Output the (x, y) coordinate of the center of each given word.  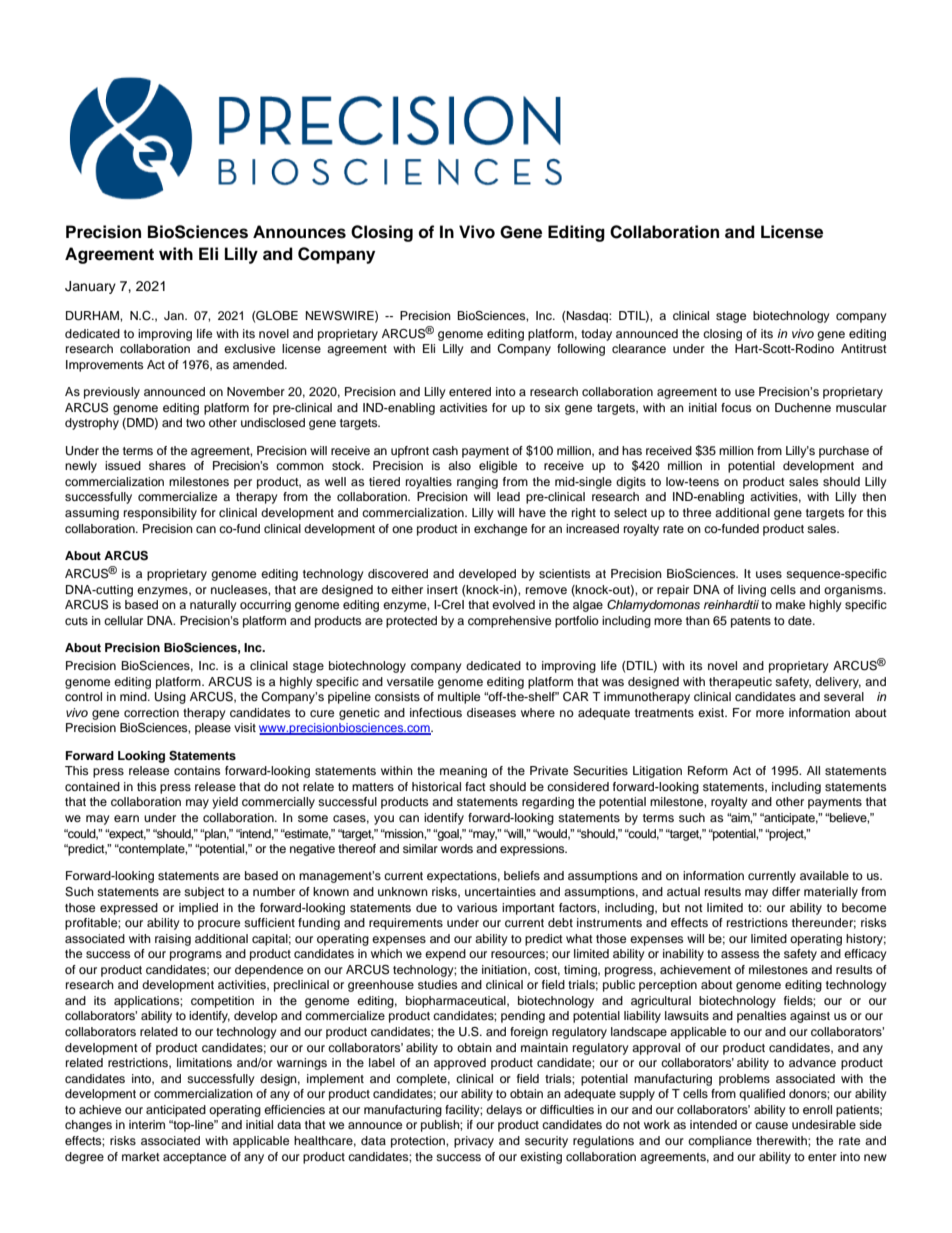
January (90, 287)
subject (204, 893)
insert (442, 589)
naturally (213, 606)
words (457, 848)
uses (769, 574)
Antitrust (864, 348)
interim (147, 1124)
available (824, 875)
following (581, 350)
